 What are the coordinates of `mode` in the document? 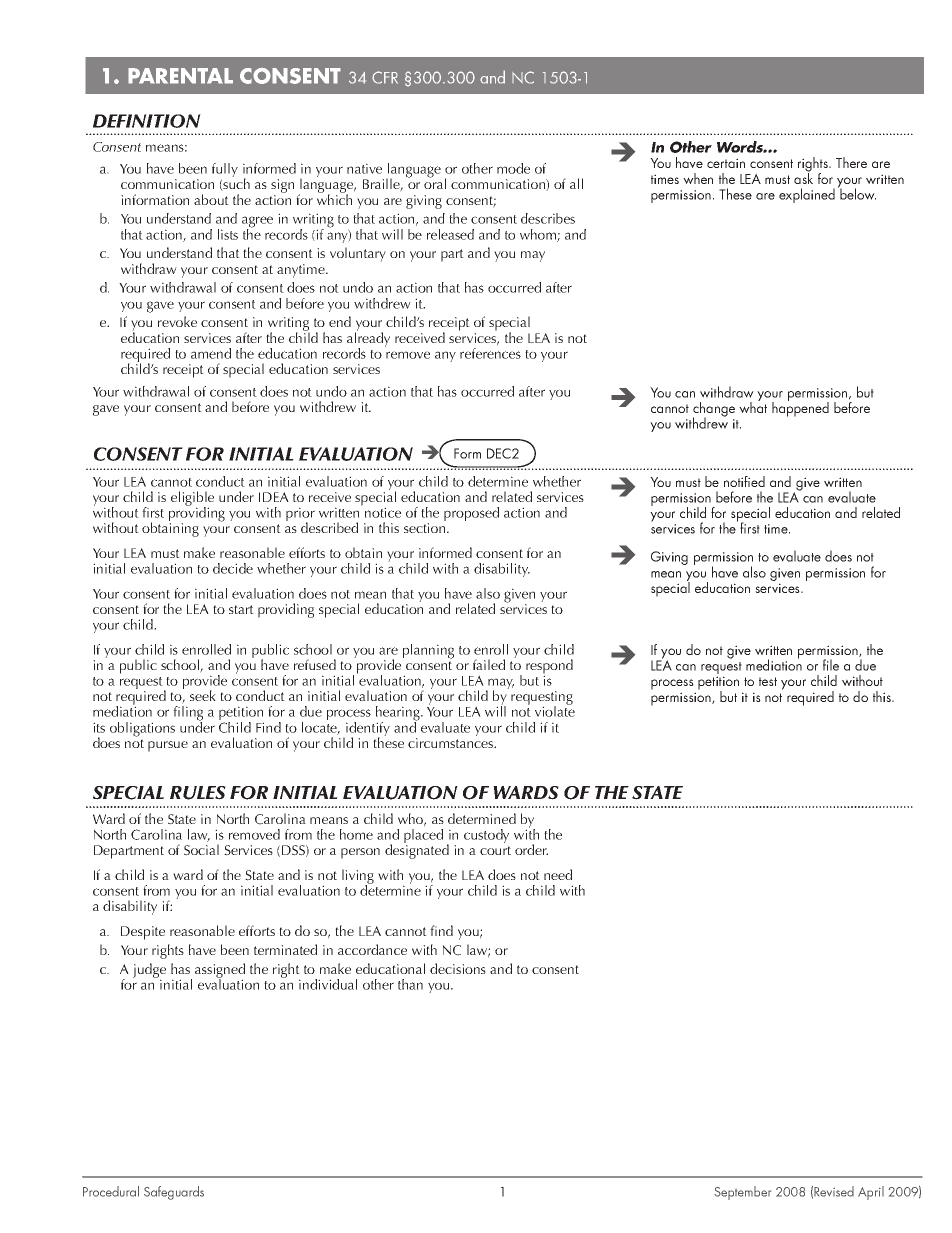 It's located at (513, 168).
